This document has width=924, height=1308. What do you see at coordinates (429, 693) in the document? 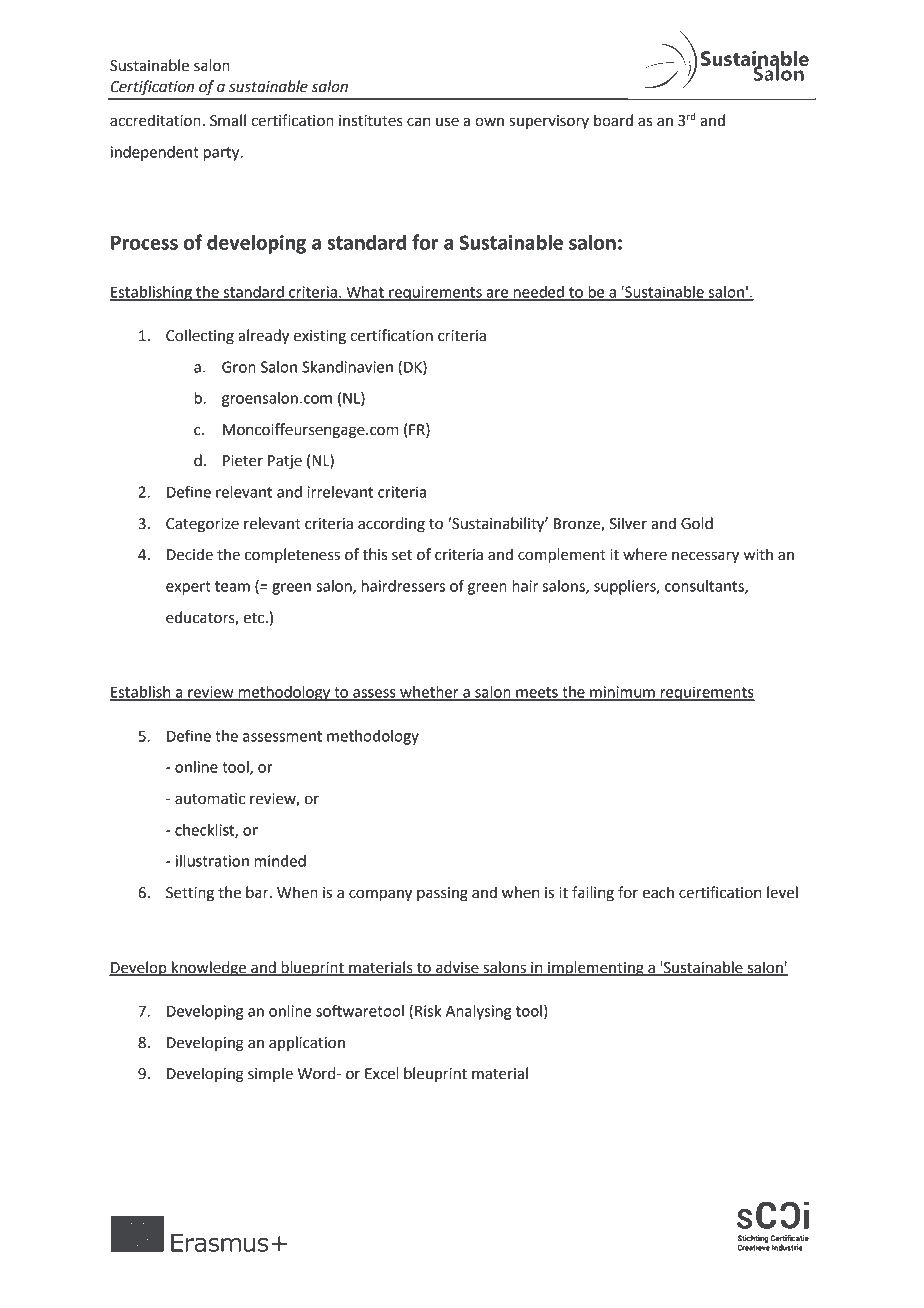
I see `whether` at bounding box center [429, 693].
